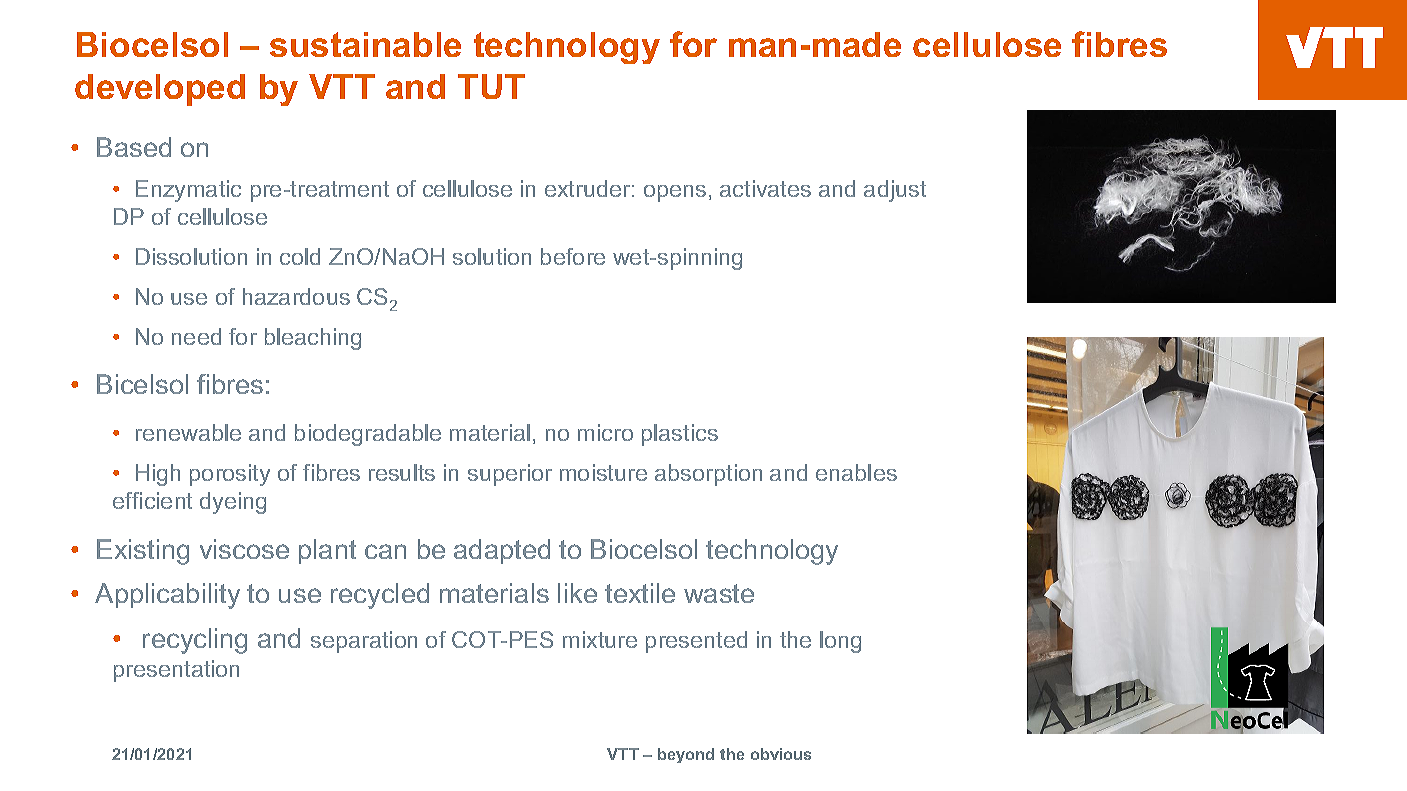 The width and height of the screenshot is (1407, 791). I want to click on presentation, so click(176, 671).
